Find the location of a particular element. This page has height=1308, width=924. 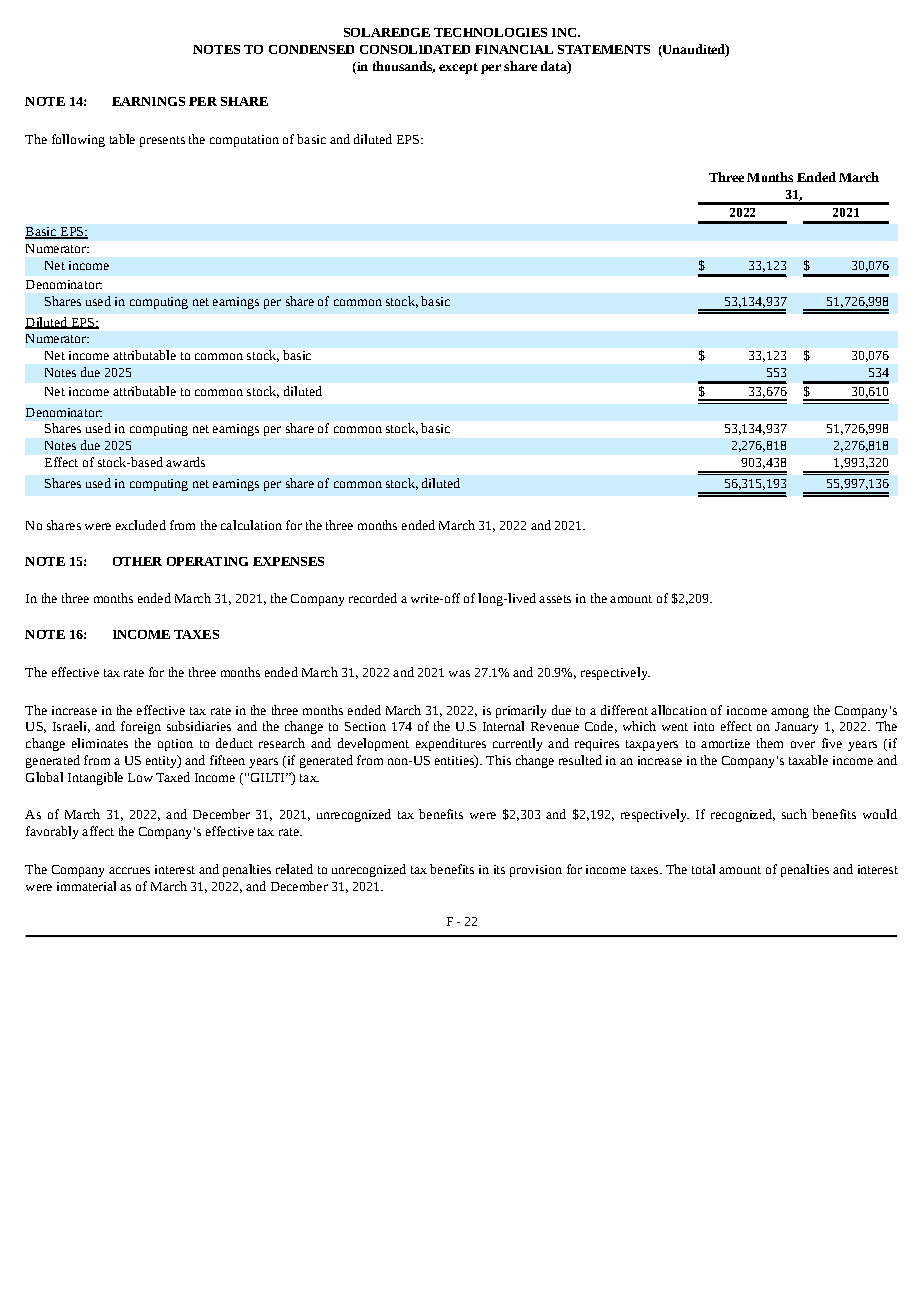

OTHER is located at coordinates (137, 561).
